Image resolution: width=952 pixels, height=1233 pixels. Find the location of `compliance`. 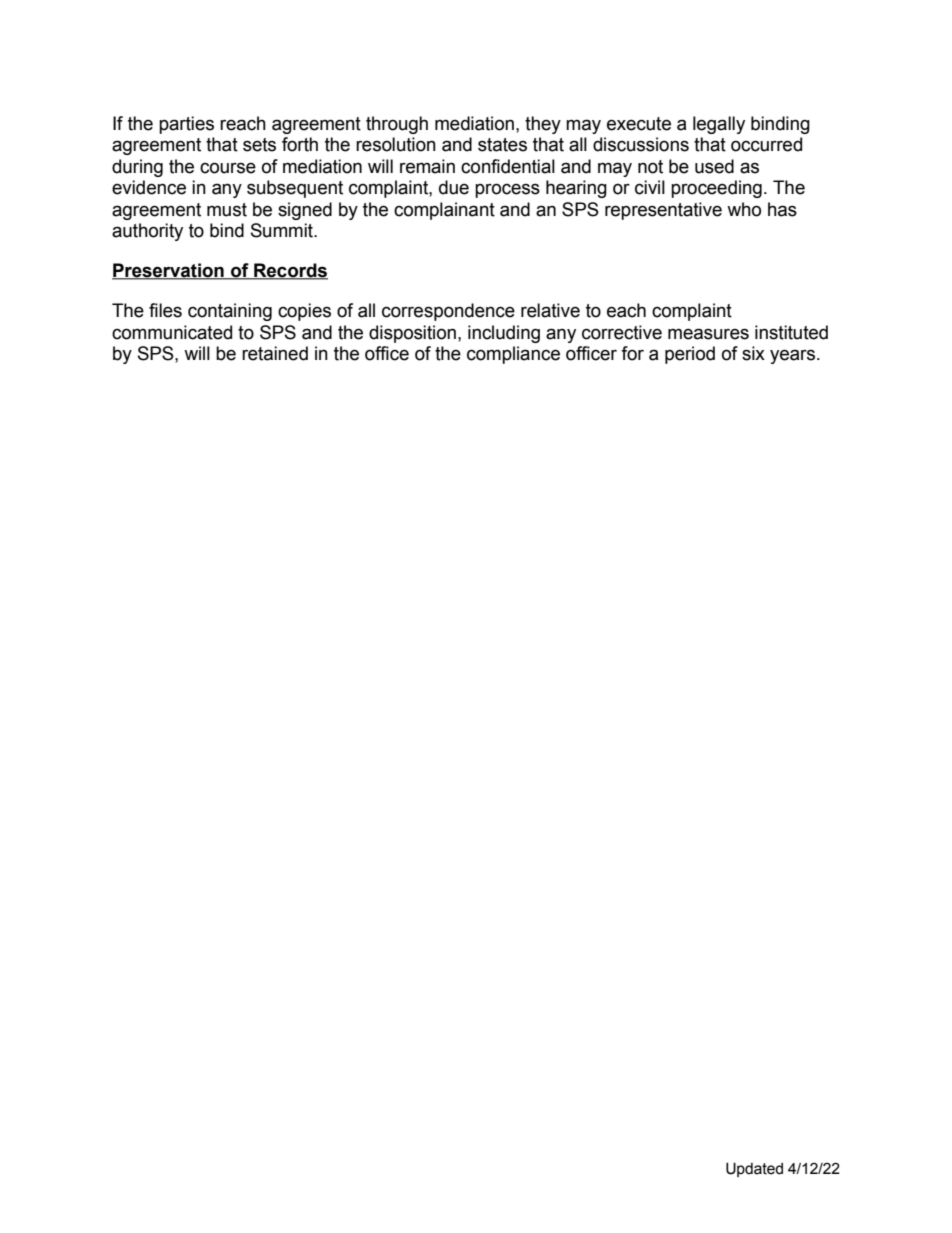

compliance is located at coordinates (513, 355).
